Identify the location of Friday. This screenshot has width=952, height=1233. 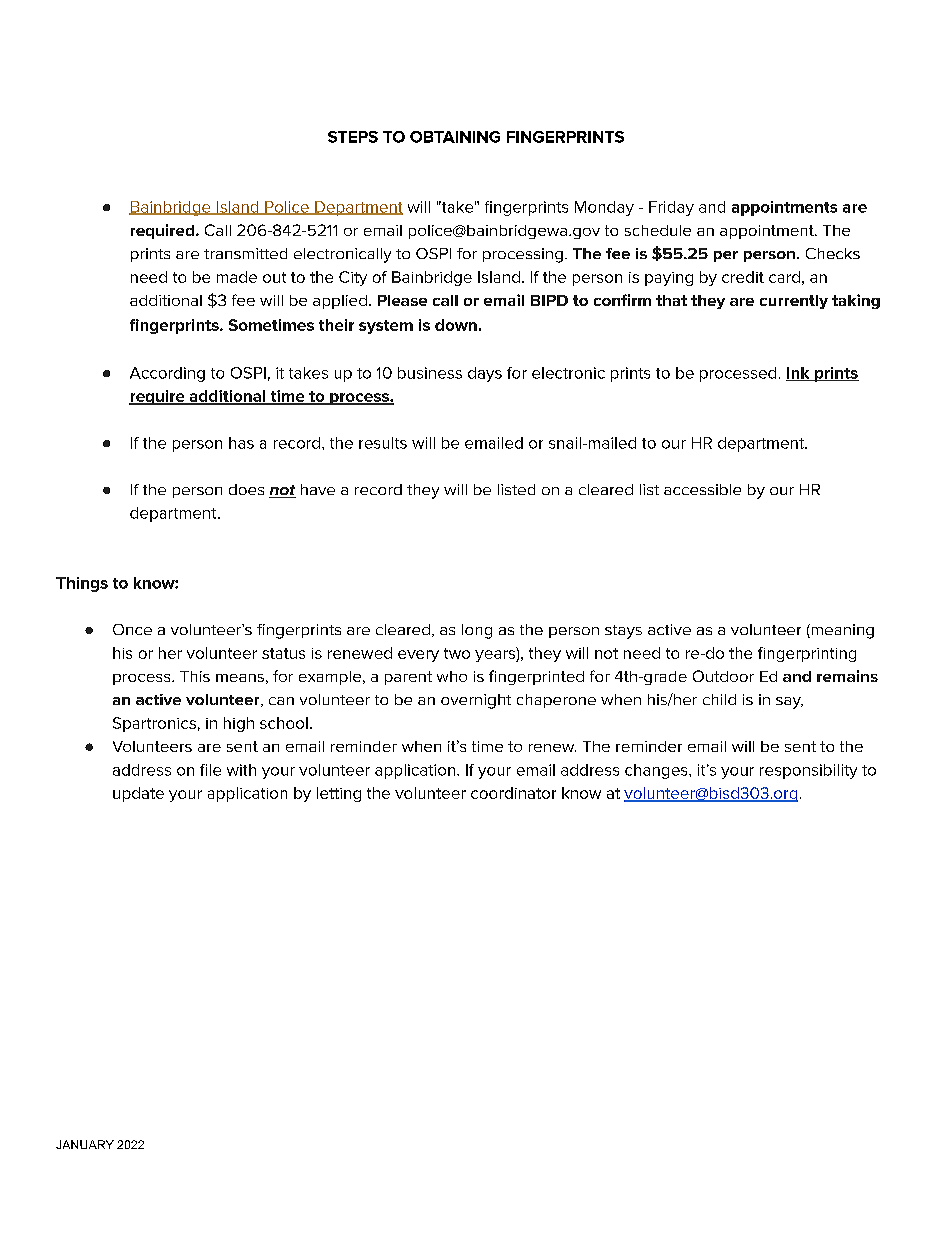
(671, 208).
